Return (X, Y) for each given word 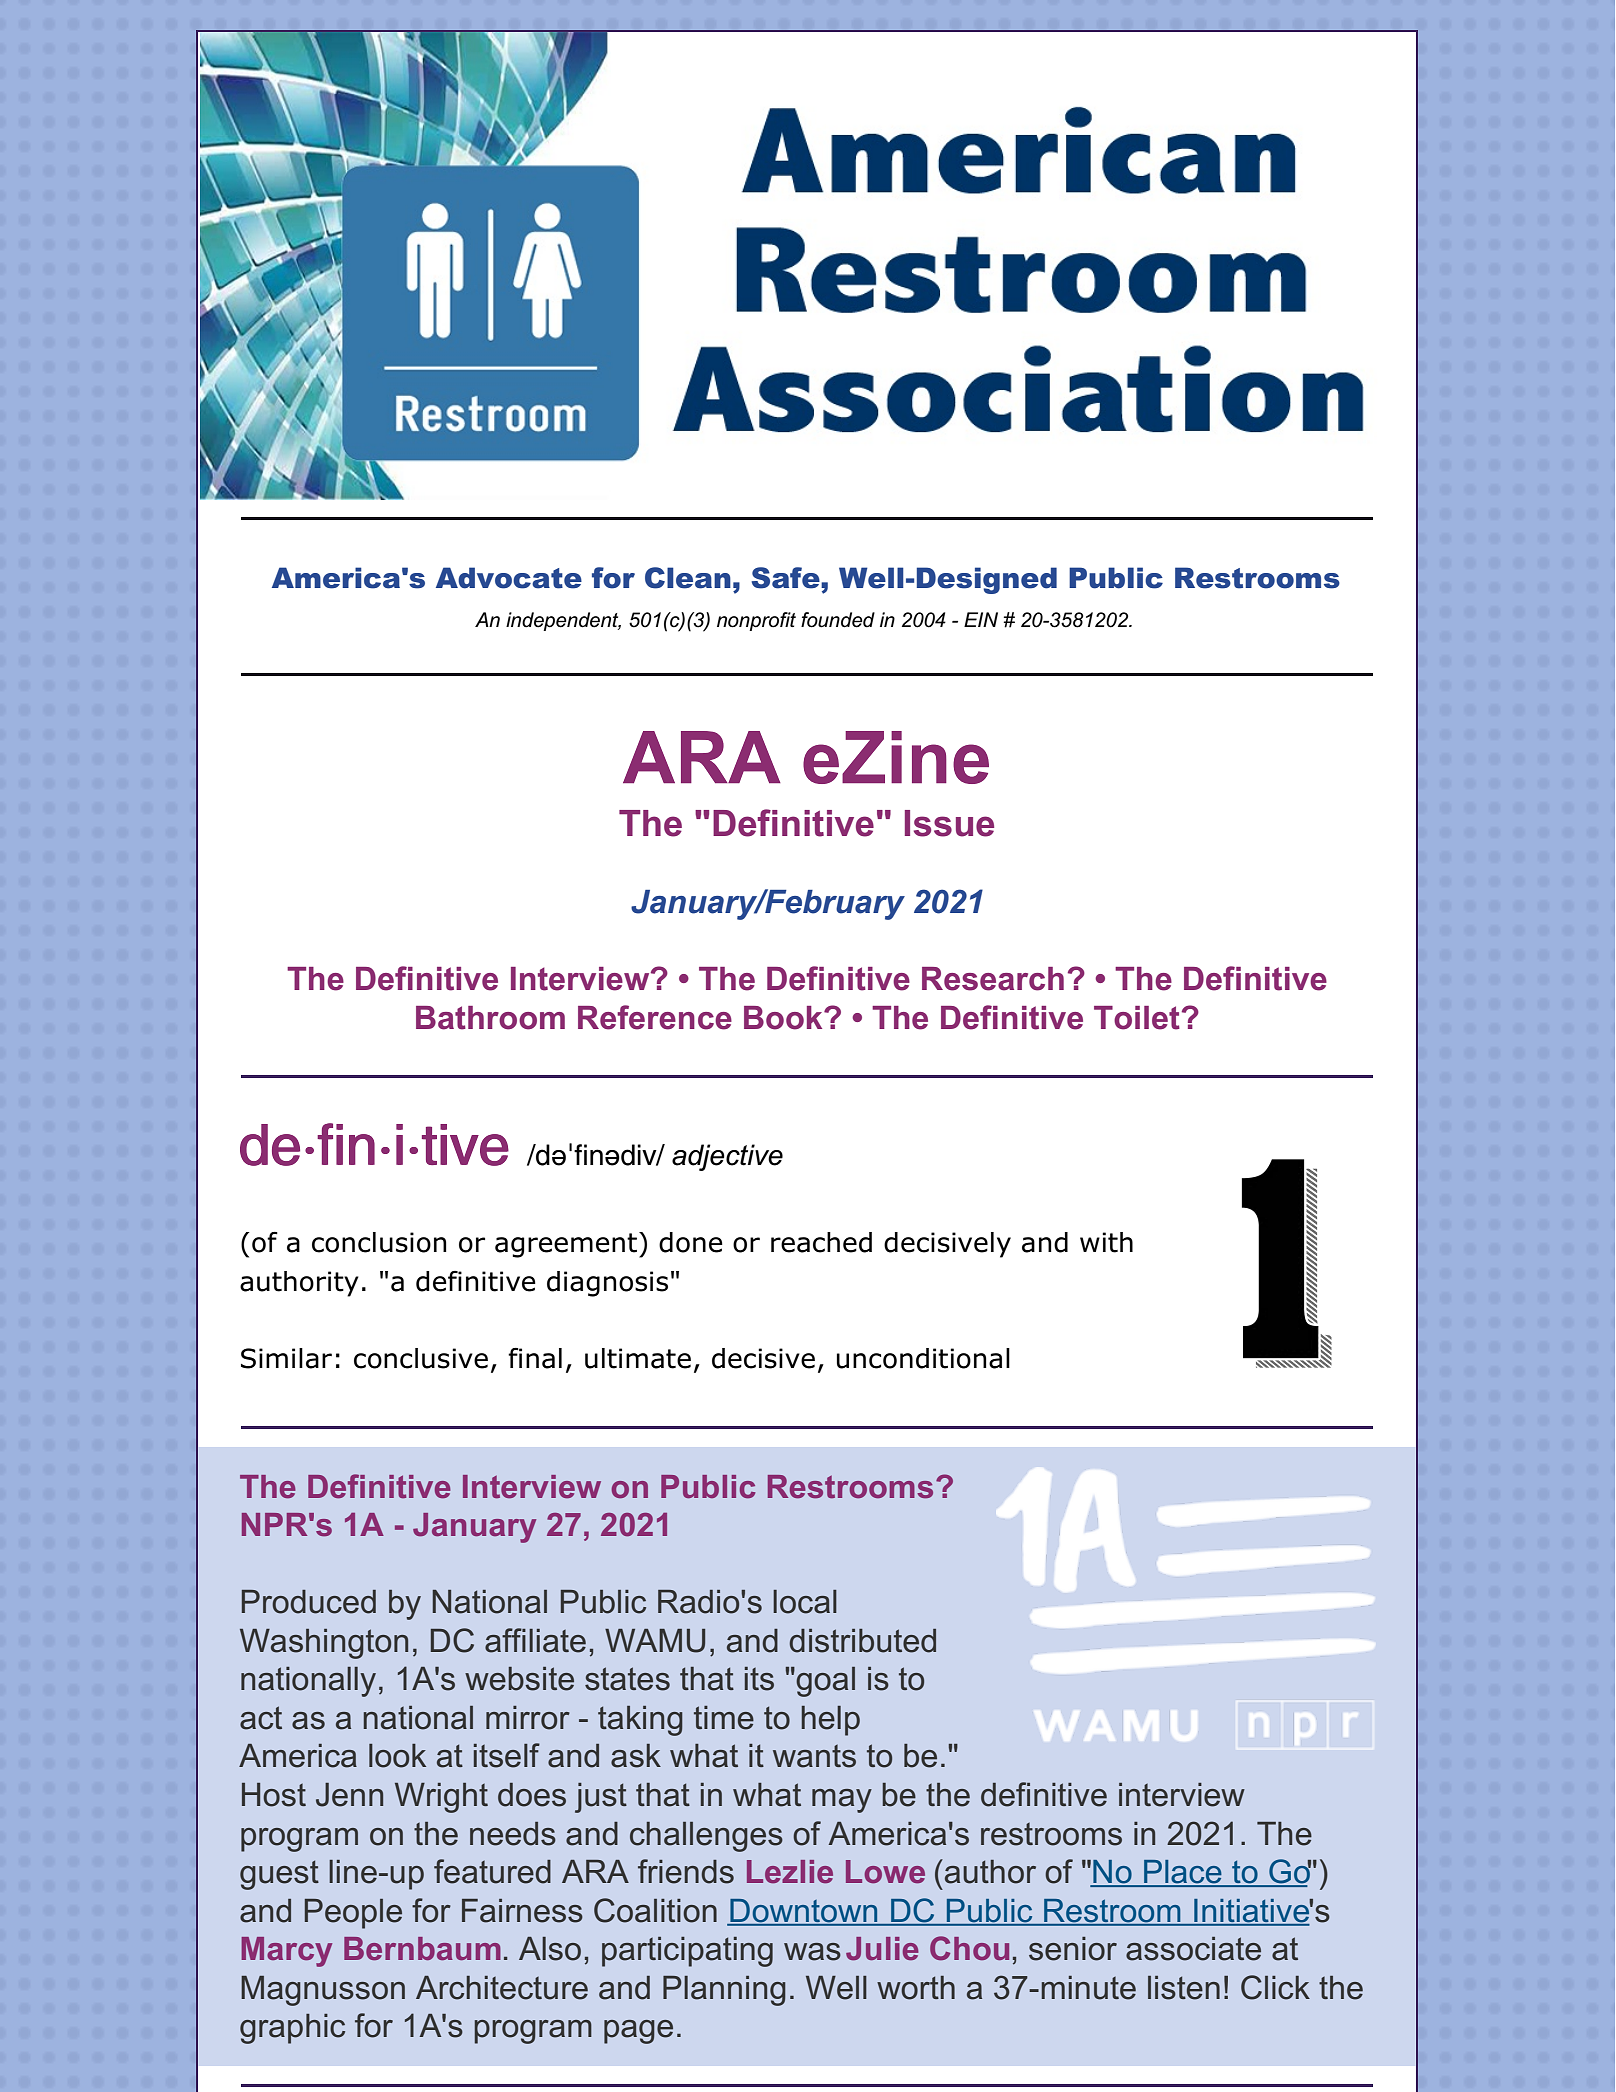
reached (821, 1242)
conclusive (421, 1358)
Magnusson (323, 1991)
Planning (724, 1991)
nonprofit (756, 621)
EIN (981, 619)
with (1106, 1242)
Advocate (509, 578)
